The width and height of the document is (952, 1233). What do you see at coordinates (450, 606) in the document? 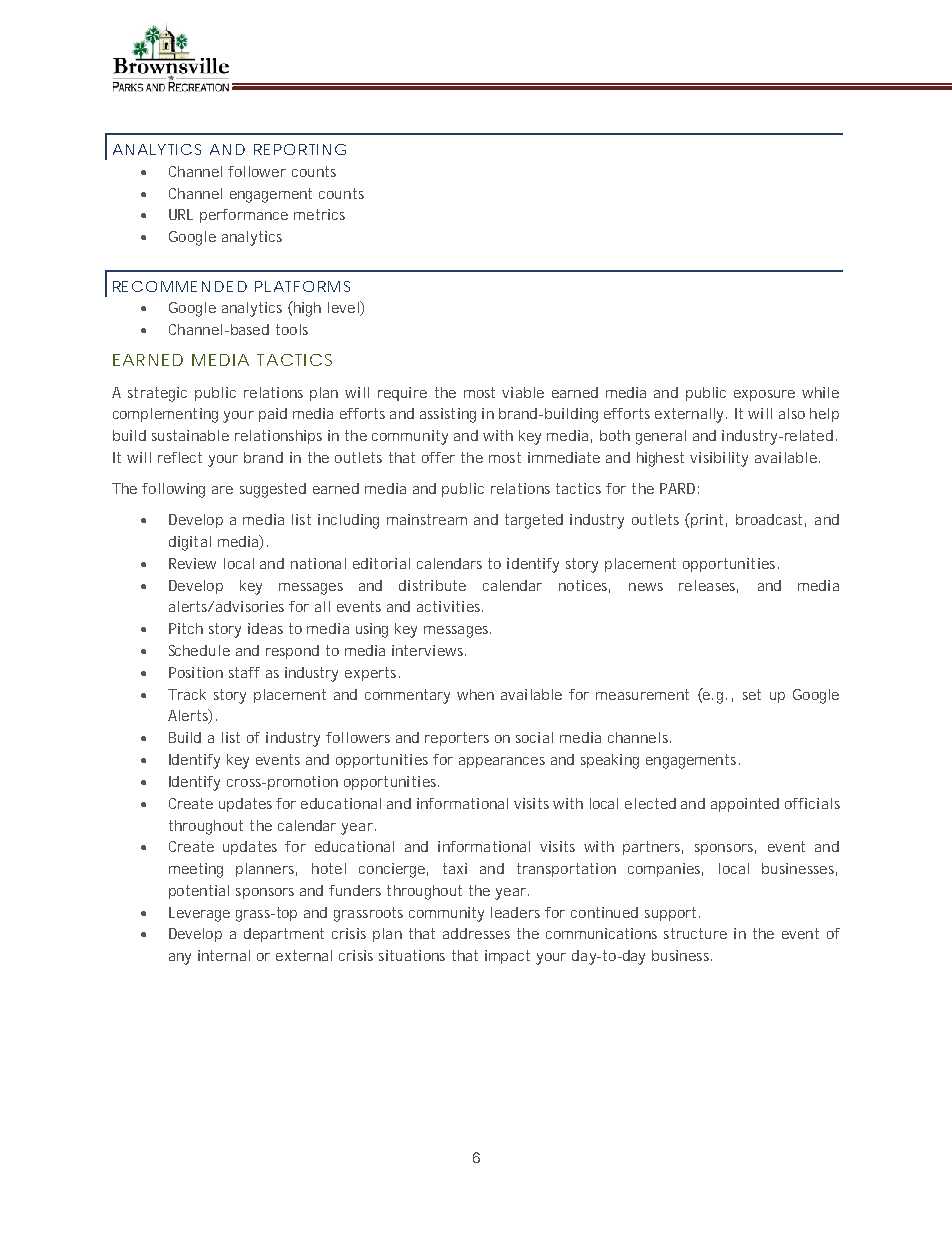
I see `activities` at bounding box center [450, 606].
